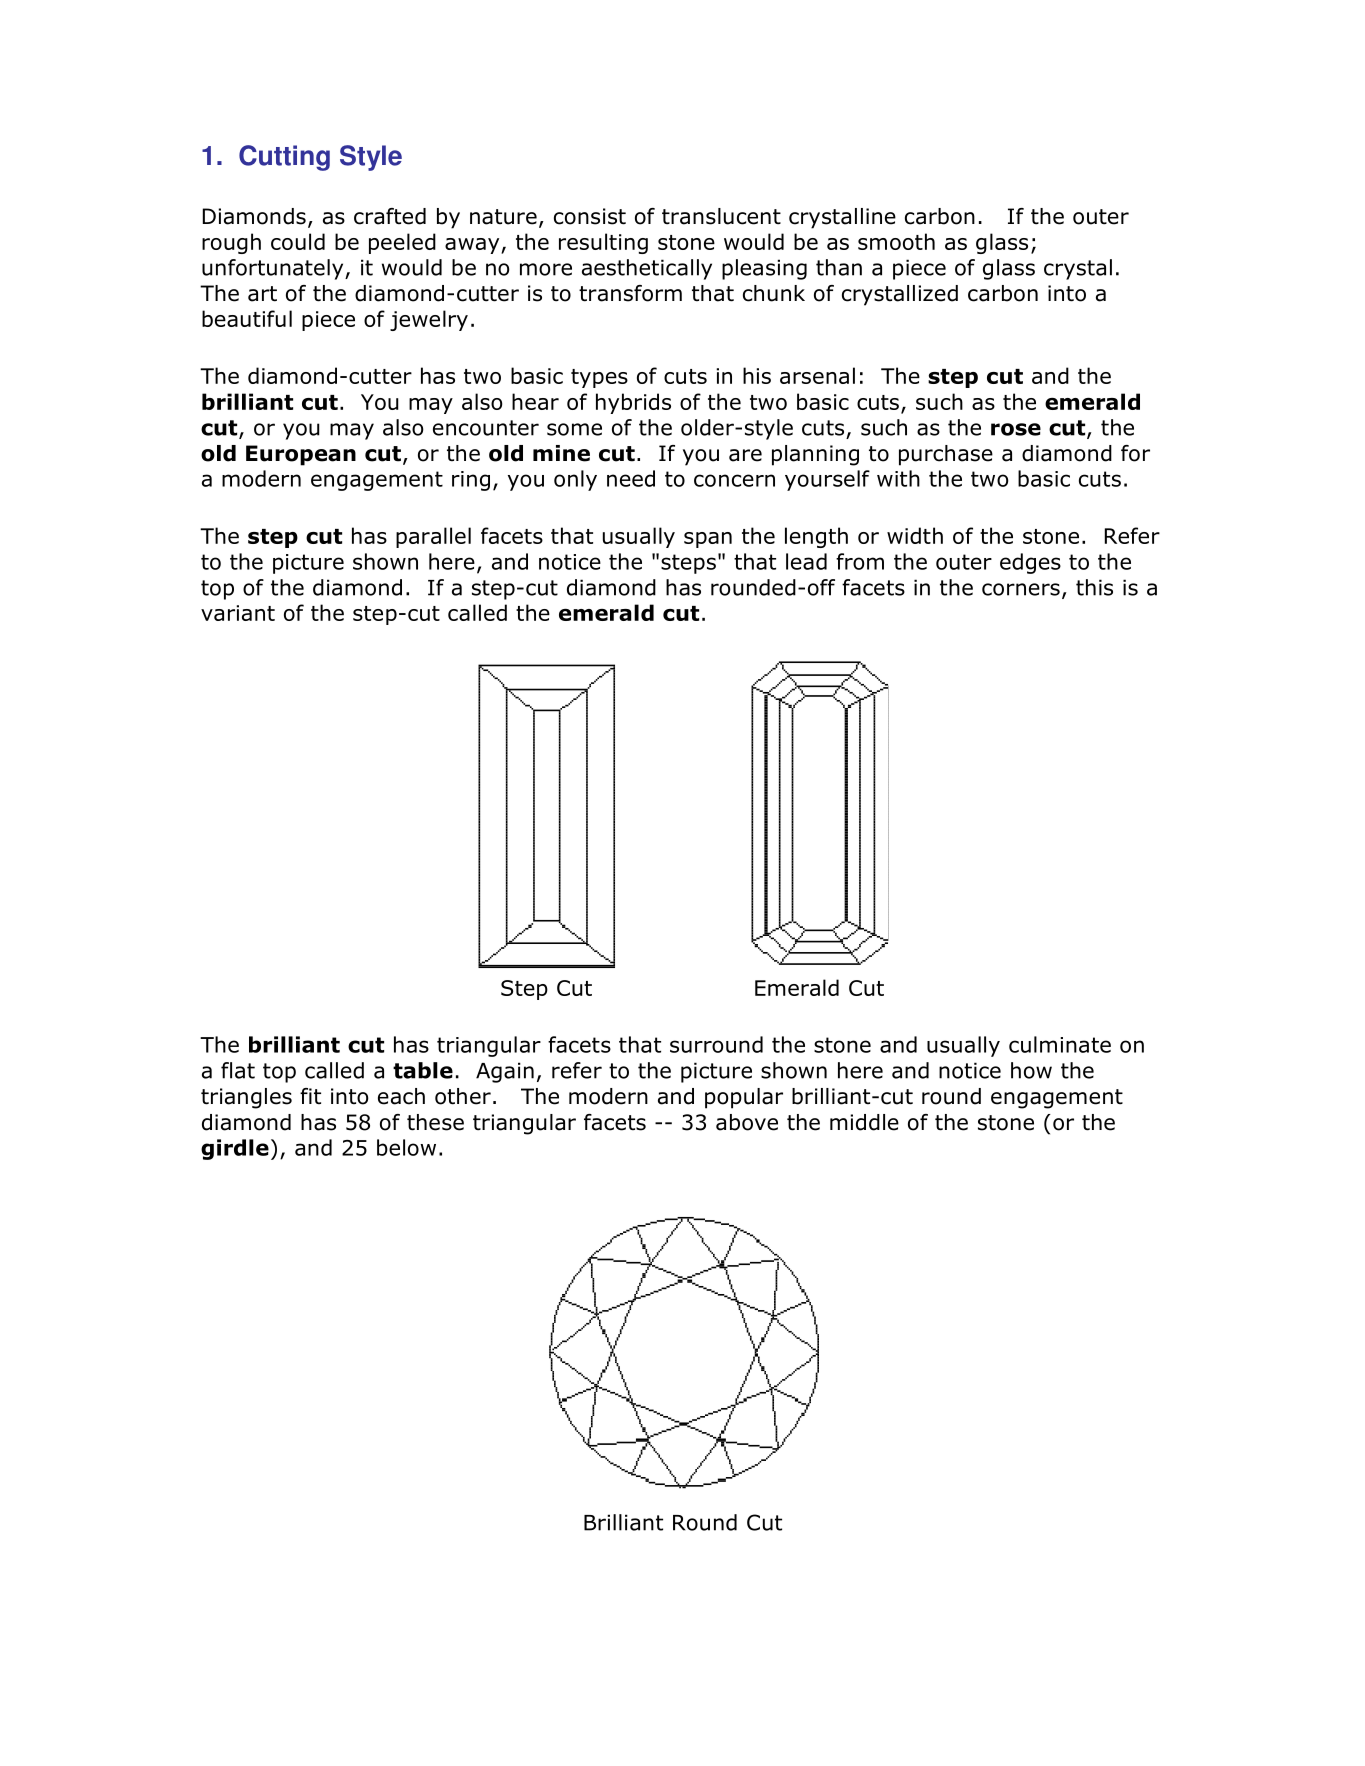  I want to click on variant, so click(238, 613).
